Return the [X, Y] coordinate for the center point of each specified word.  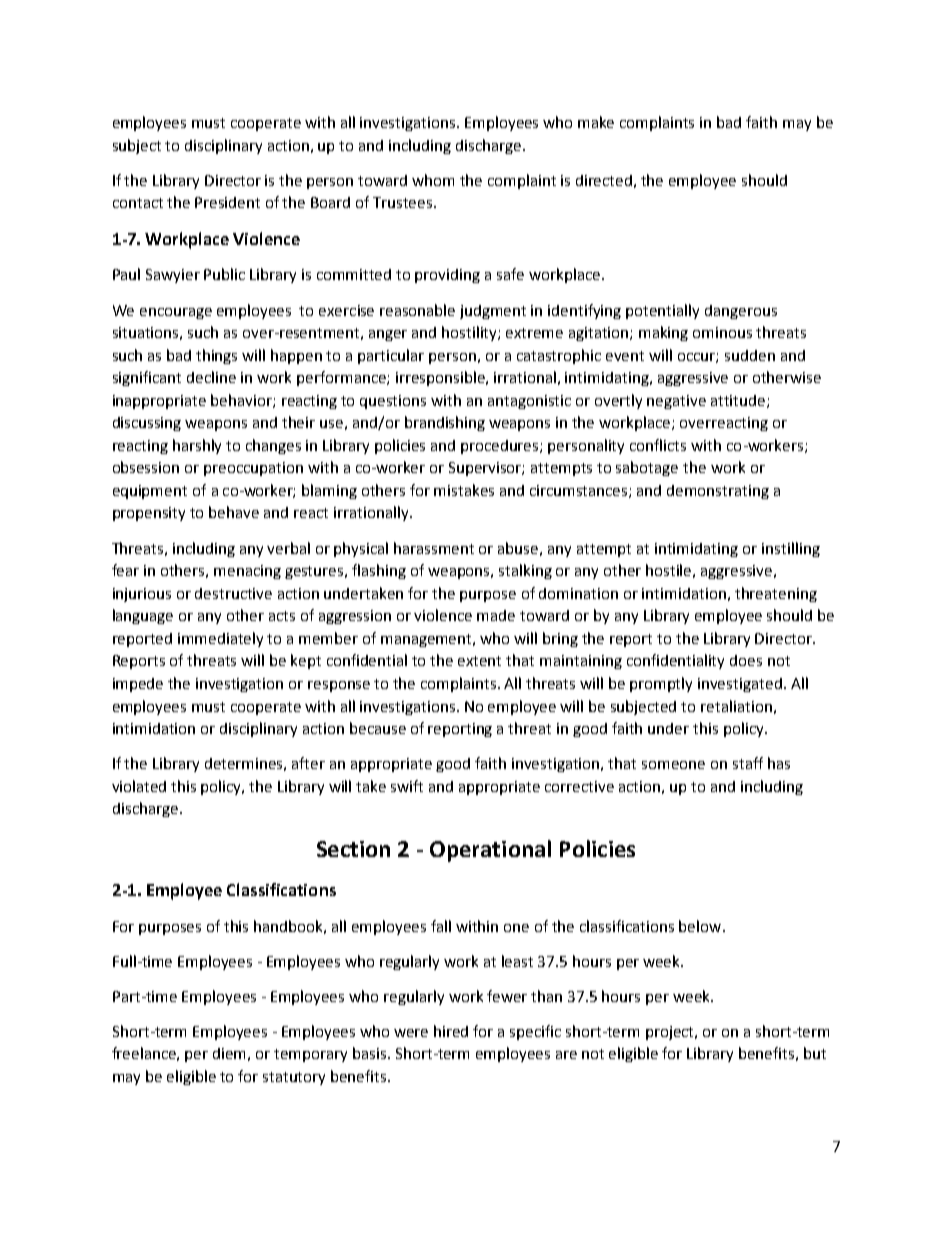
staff [748, 763]
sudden [750, 355]
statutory [294, 1078]
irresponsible [441, 378]
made [496, 615]
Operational [490, 851]
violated [139, 786]
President [227, 202]
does [746, 660]
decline [211, 377]
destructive [233, 593]
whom [433, 180]
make [596, 122]
